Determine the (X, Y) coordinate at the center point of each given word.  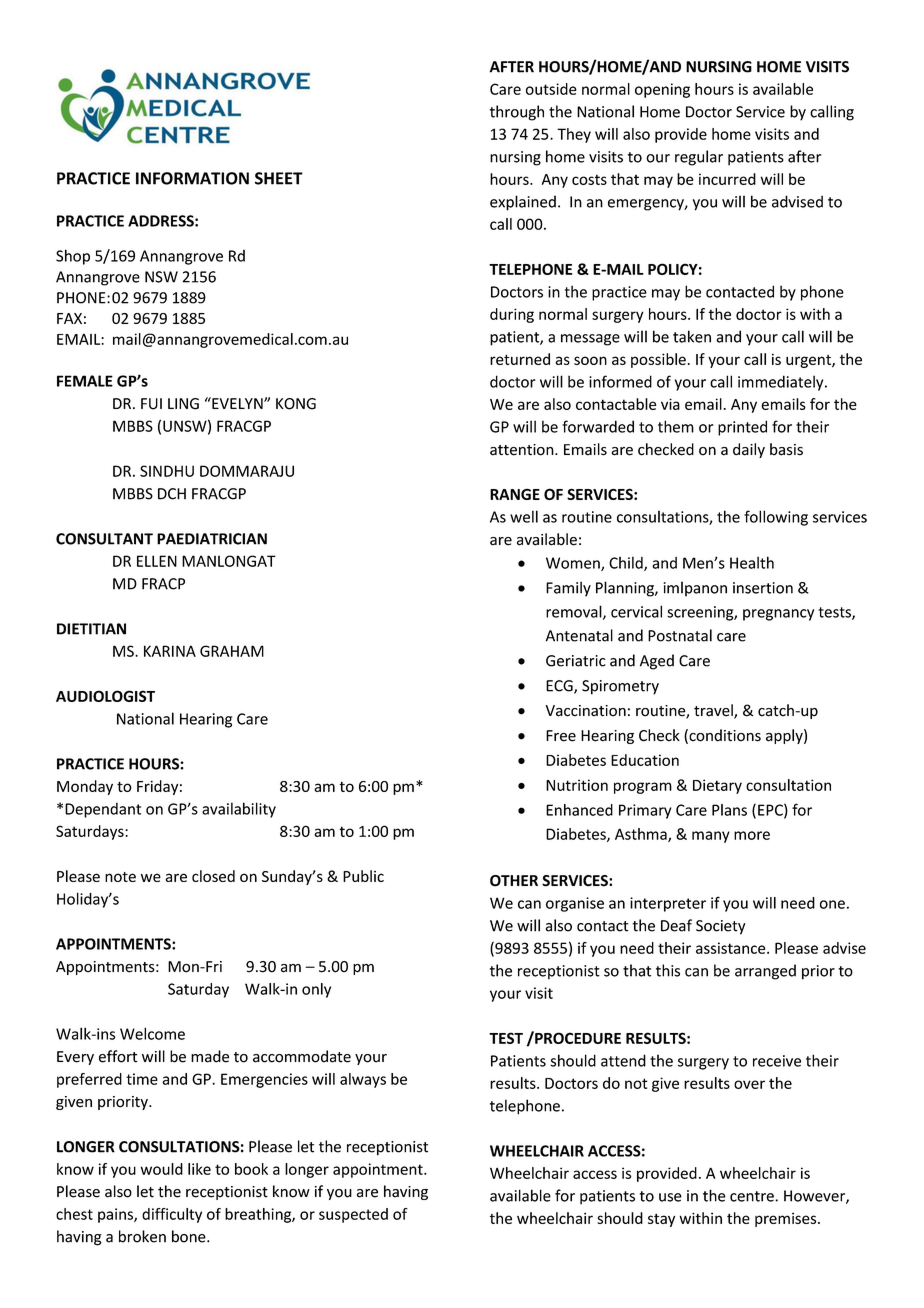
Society (721, 927)
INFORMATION (192, 178)
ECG (560, 687)
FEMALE (85, 381)
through (517, 113)
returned (520, 359)
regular (699, 158)
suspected (353, 1215)
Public (363, 876)
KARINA (170, 651)
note (120, 877)
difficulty (172, 1215)
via (670, 404)
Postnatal (680, 635)
